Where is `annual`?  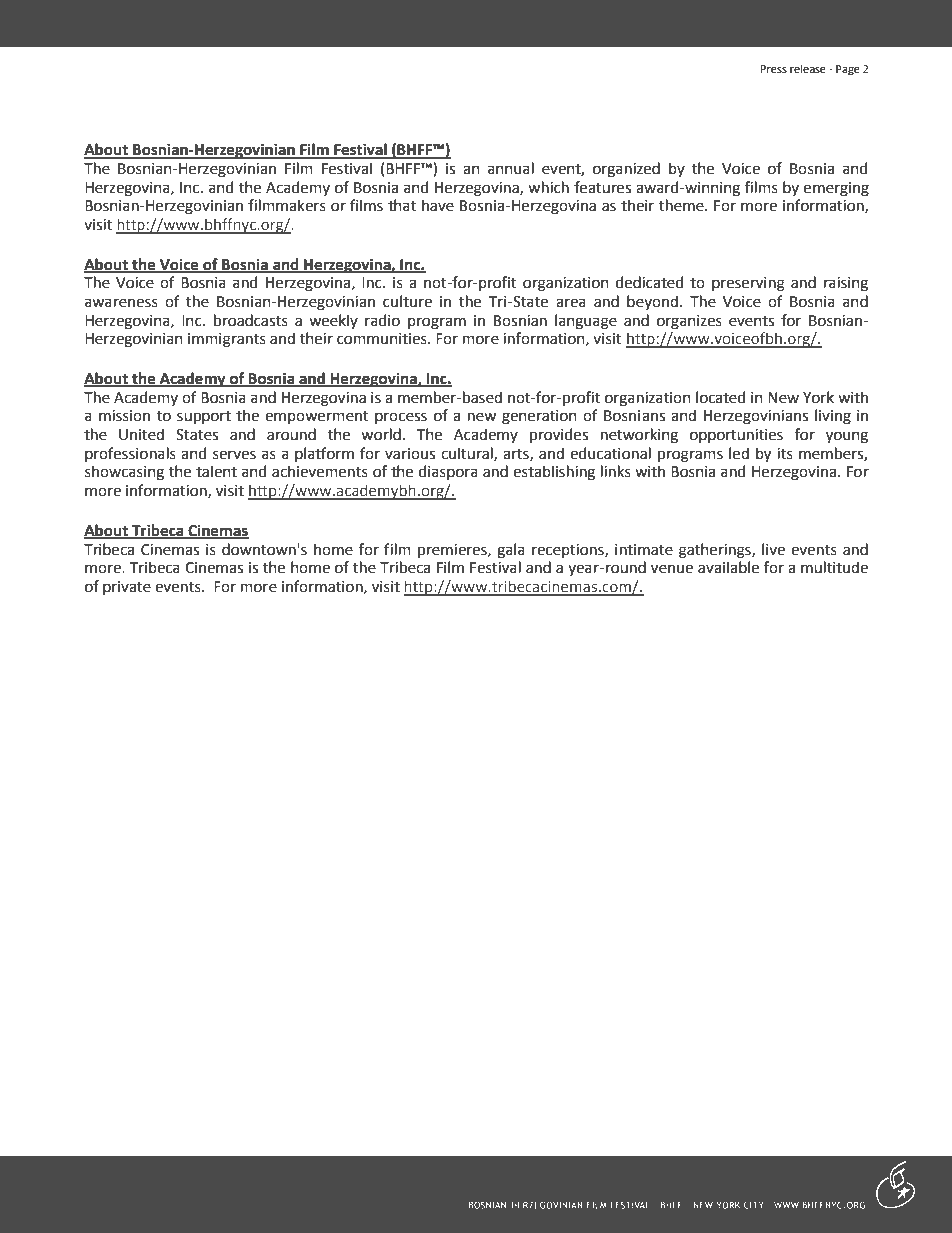 annual is located at coordinates (511, 168).
